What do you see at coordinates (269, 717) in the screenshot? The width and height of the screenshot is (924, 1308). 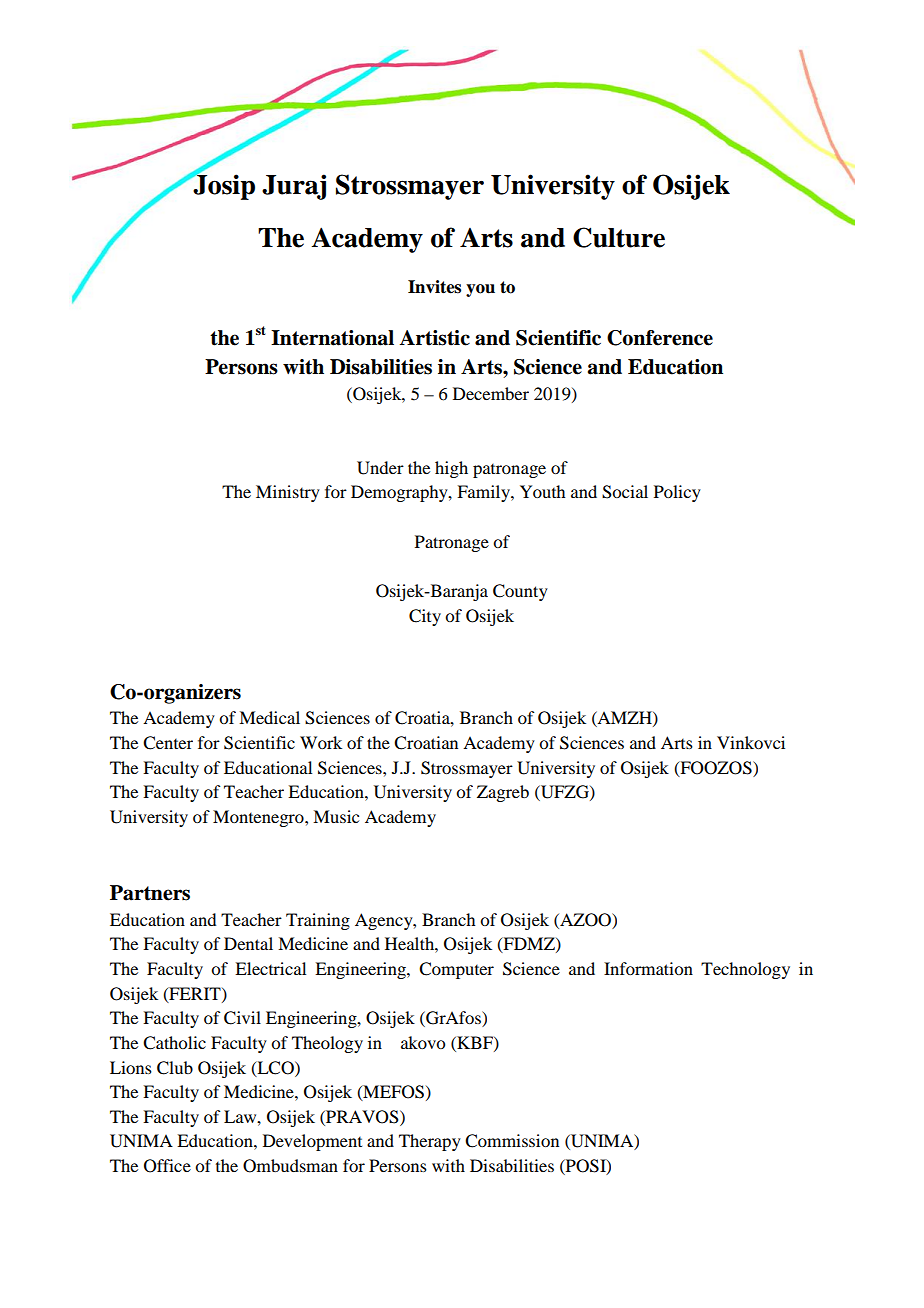 I see `Medical` at bounding box center [269, 717].
